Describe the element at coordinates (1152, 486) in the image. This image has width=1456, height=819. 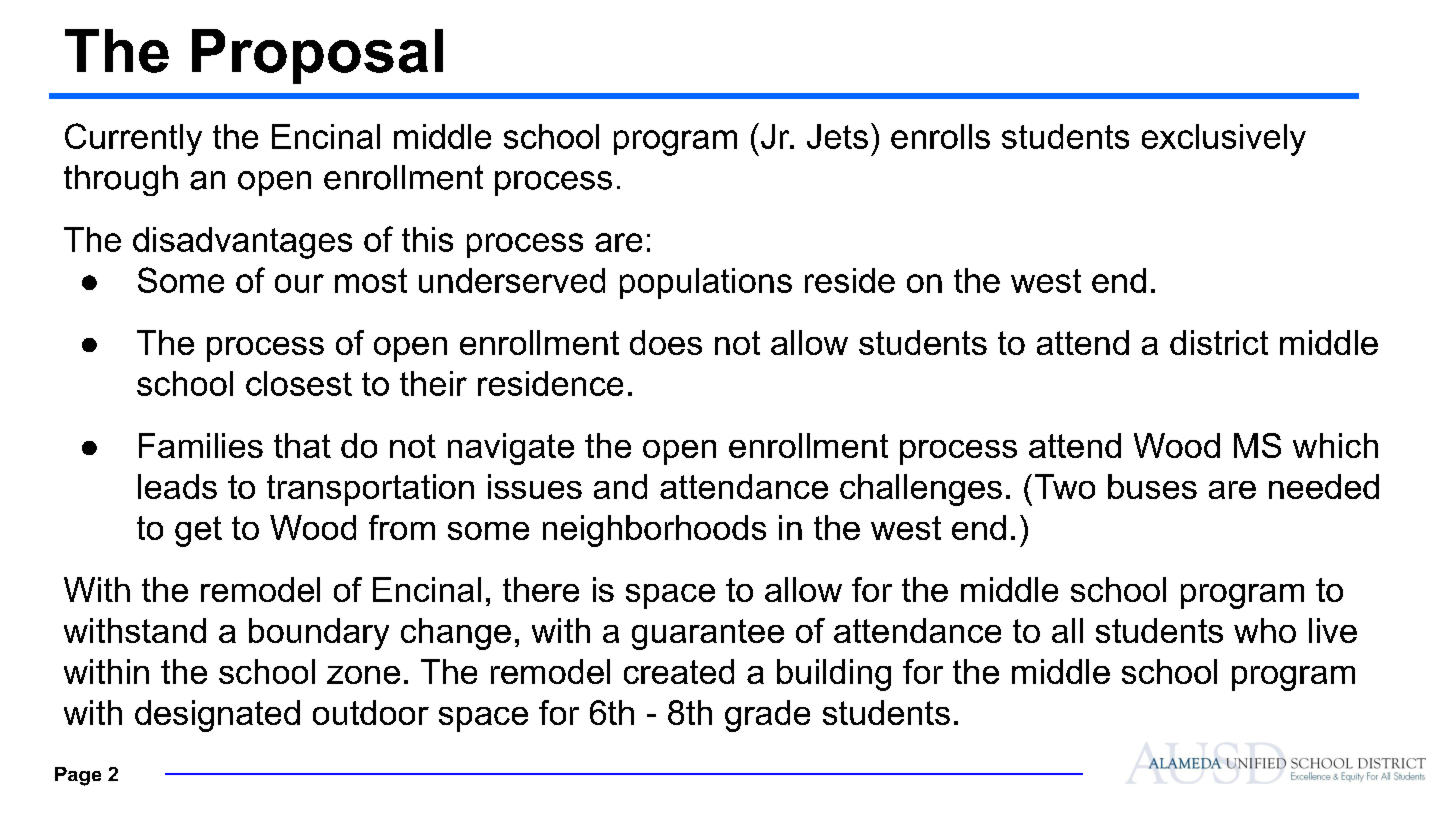
I see `buses` at that location.
